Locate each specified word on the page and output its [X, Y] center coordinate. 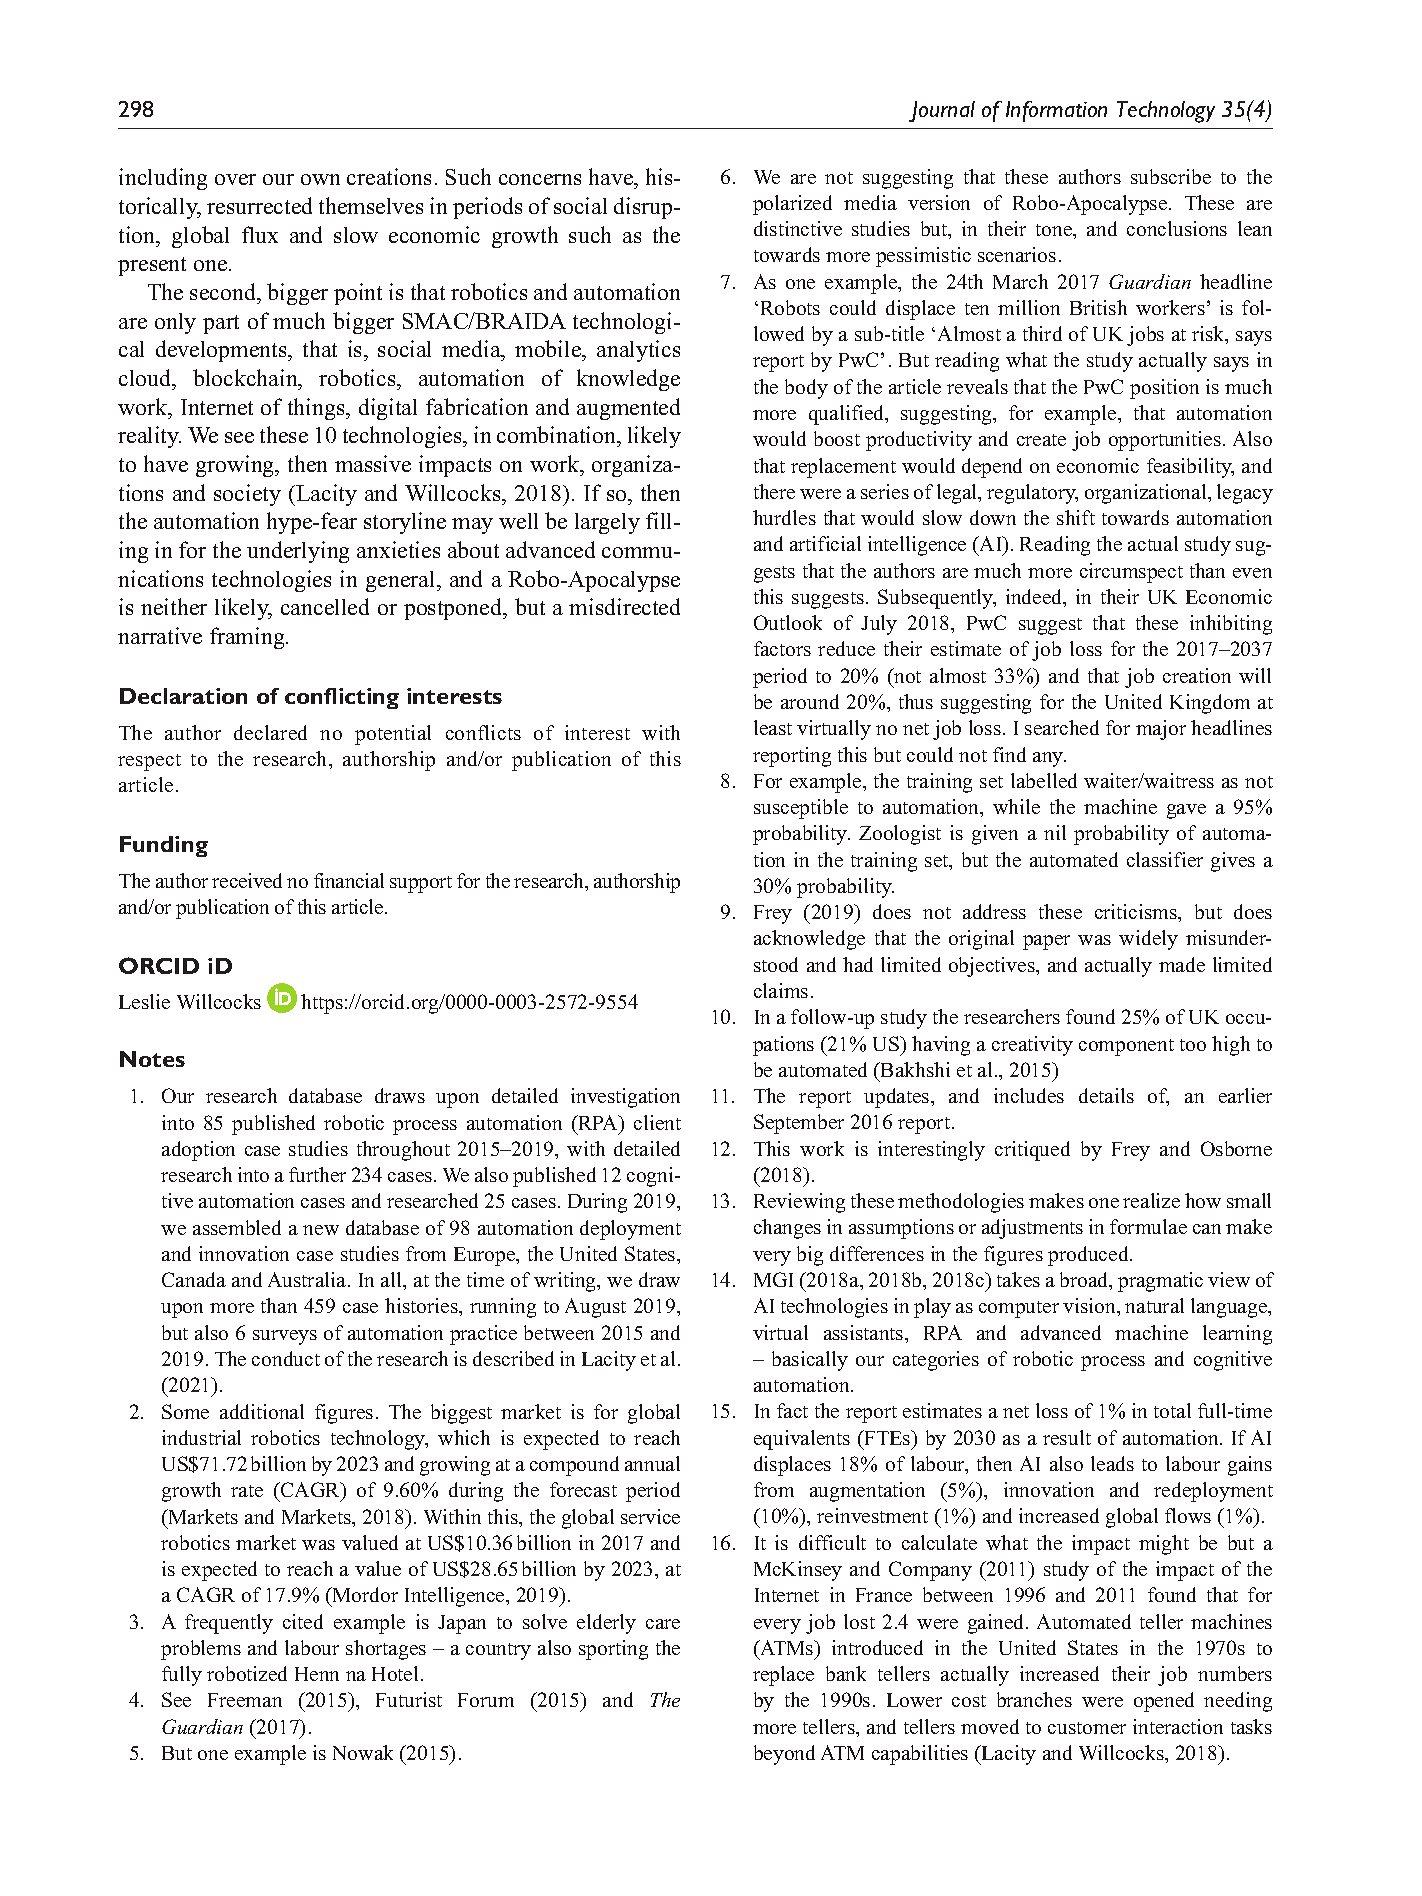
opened [1164, 1702]
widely [1148, 940]
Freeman [245, 1700]
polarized [792, 205]
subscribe [1171, 176]
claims [781, 990]
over [235, 179]
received [247, 880]
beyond [784, 1755]
